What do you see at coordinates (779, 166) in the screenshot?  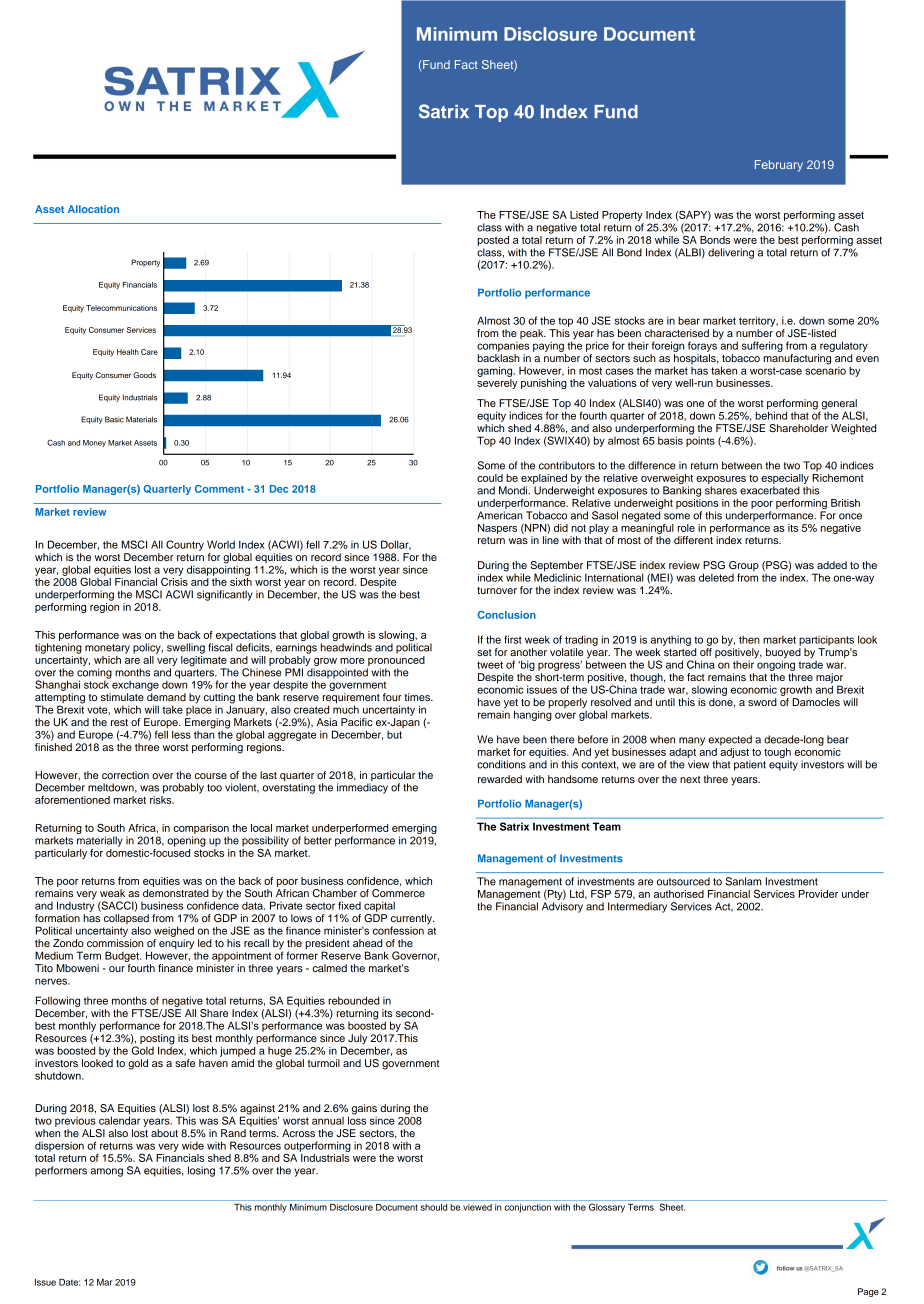 I see `February` at bounding box center [779, 166].
